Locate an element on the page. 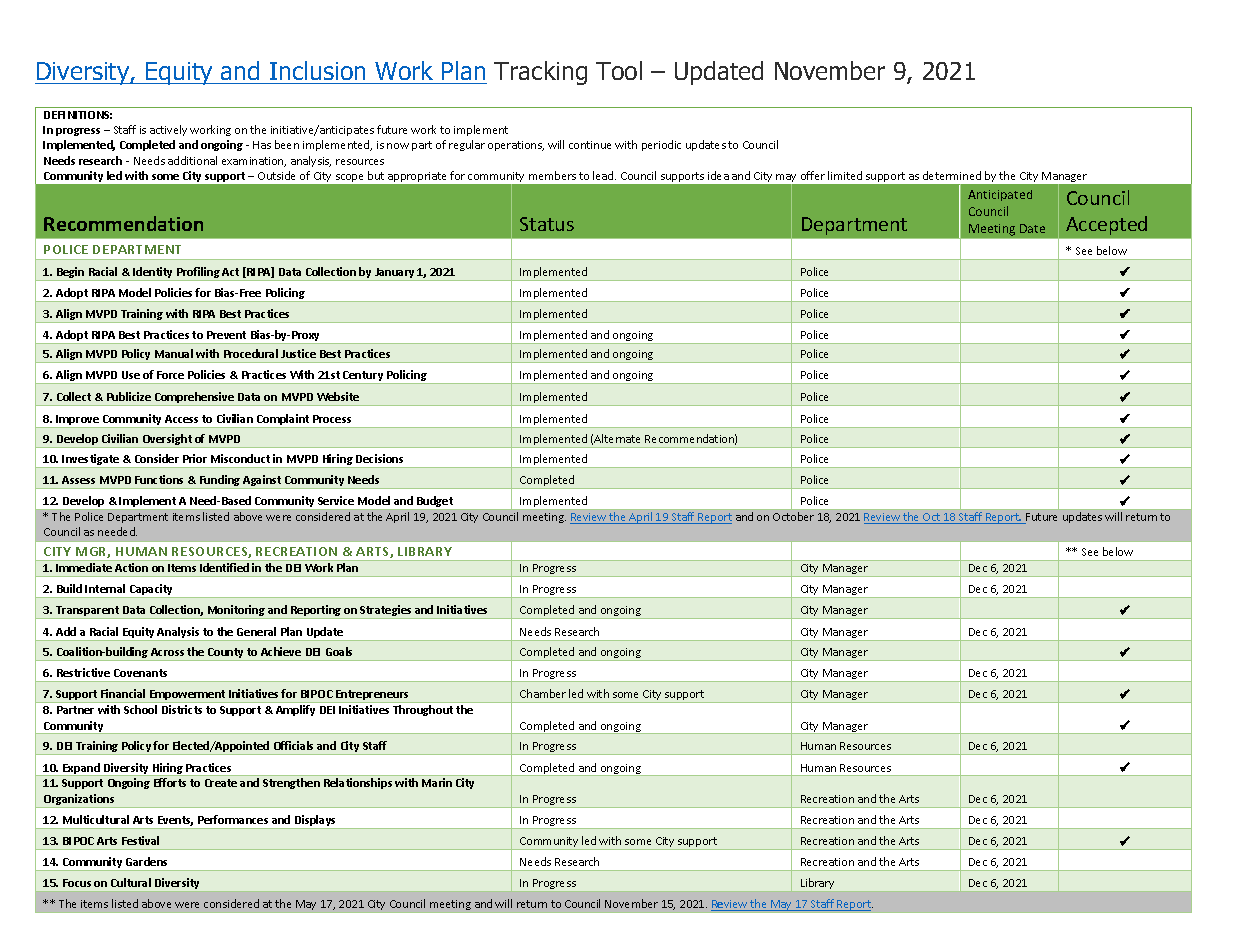  Monitoring is located at coordinates (237, 612).
